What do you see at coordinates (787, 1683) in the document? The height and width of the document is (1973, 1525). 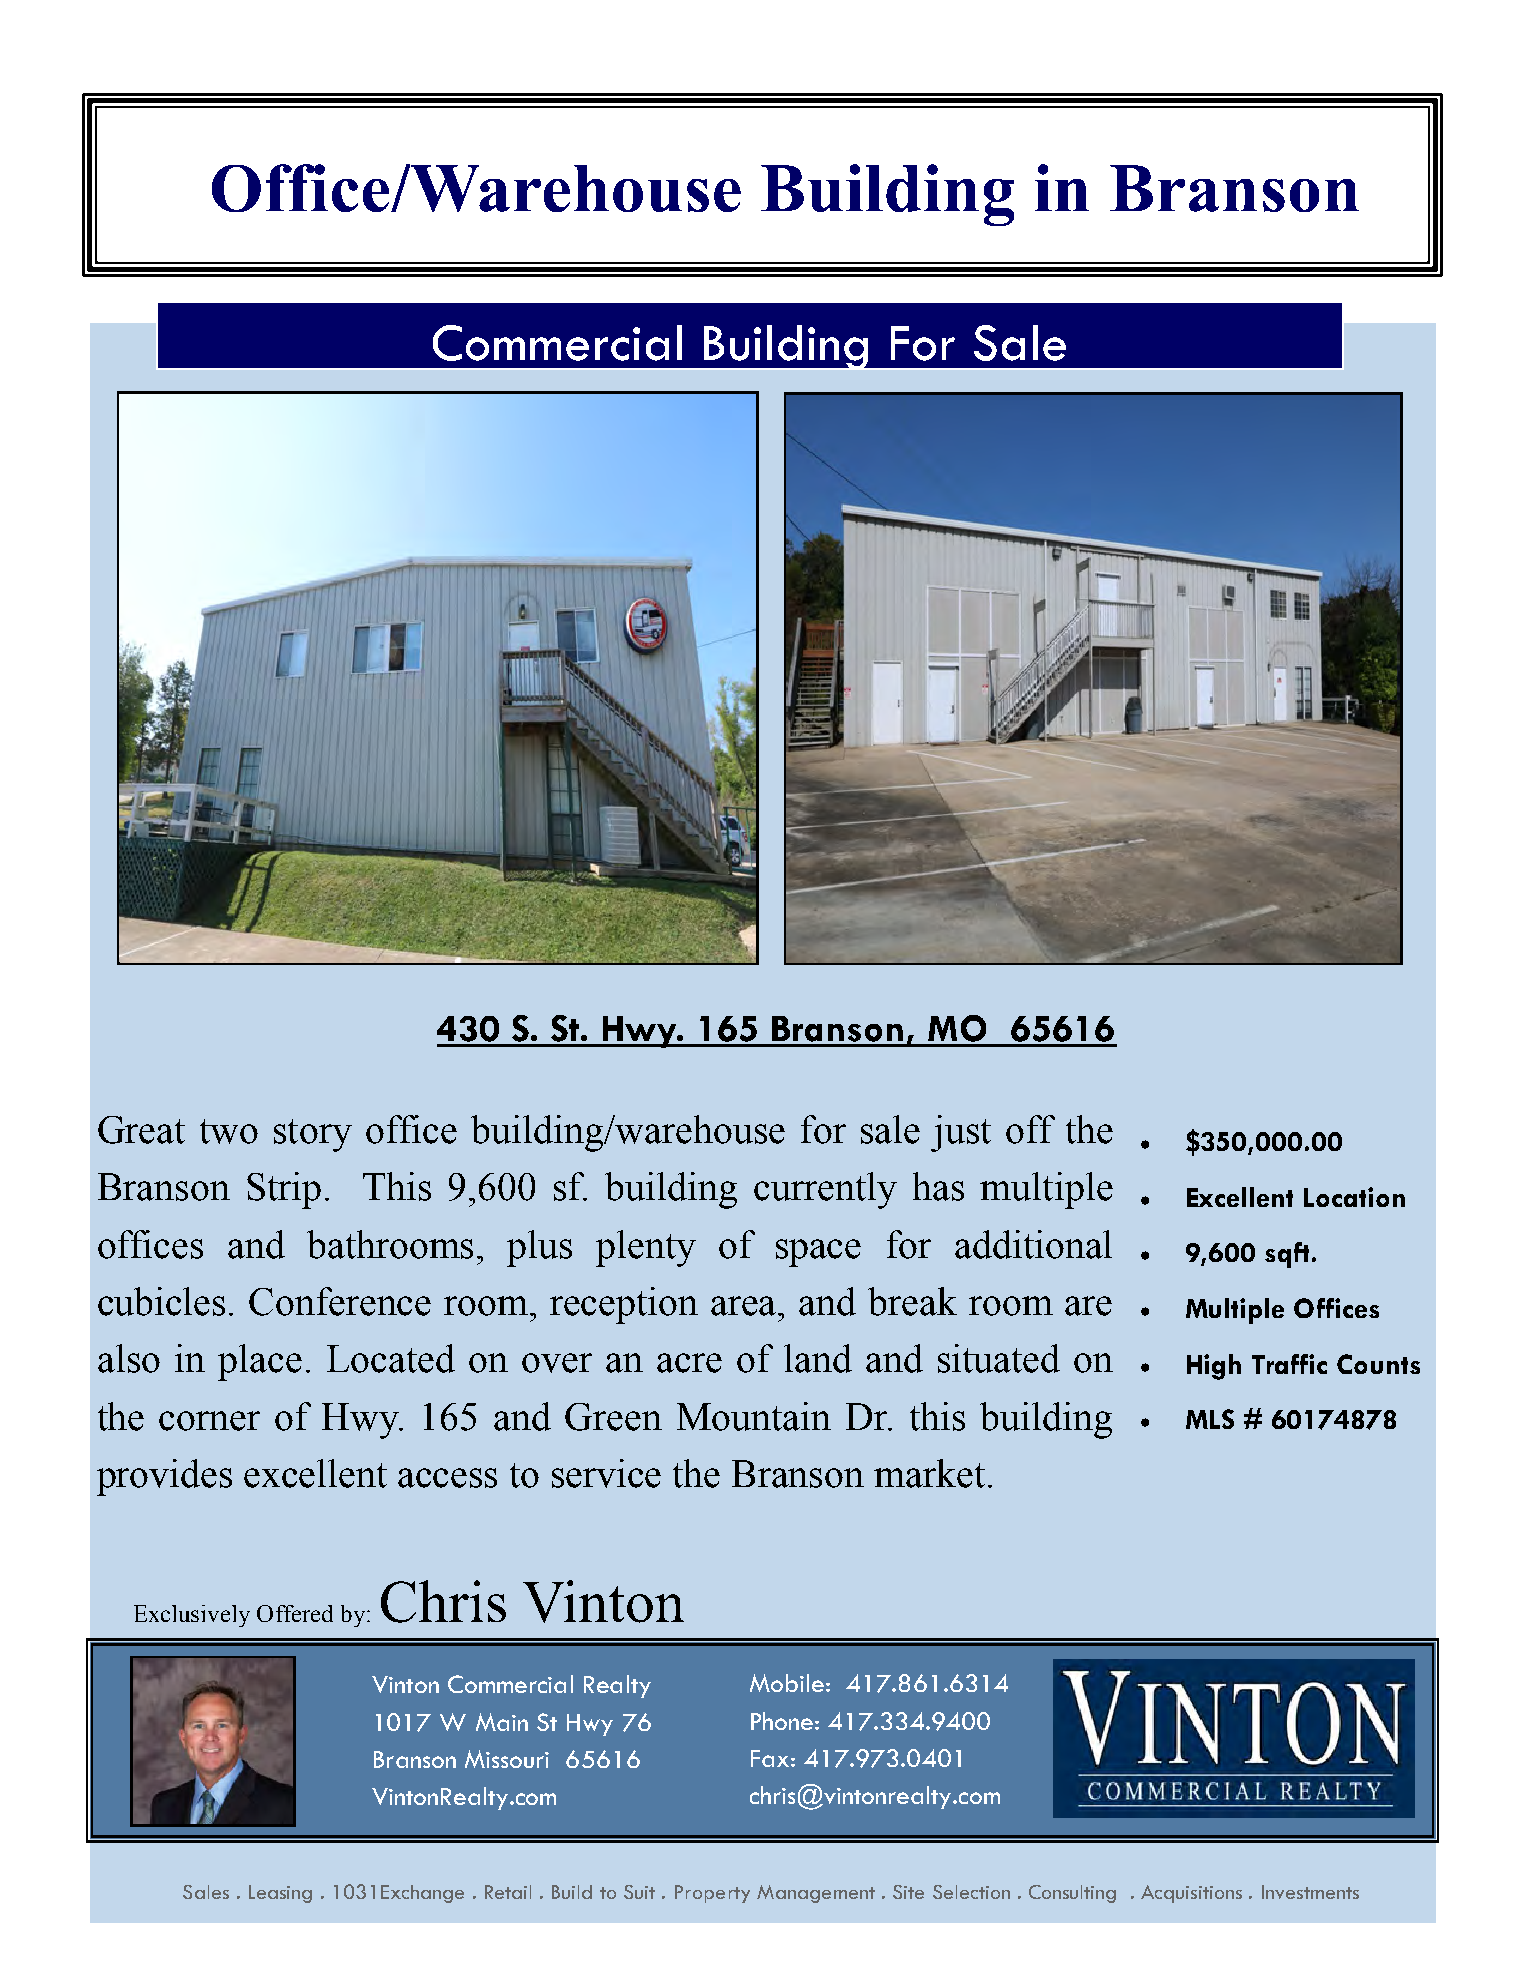 I see `Mobile` at bounding box center [787, 1683].
